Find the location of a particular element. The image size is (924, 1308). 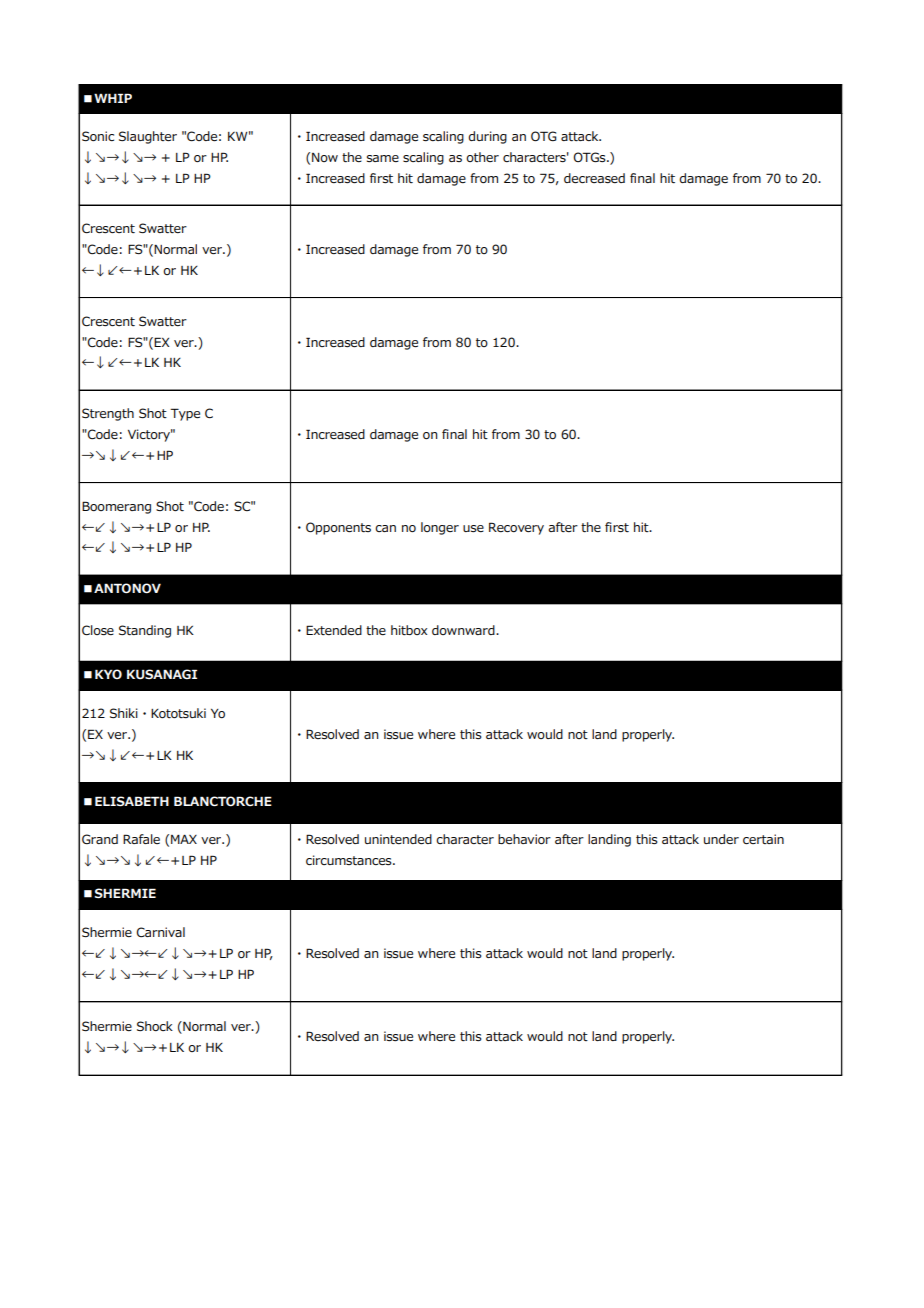

Slaughter is located at coordinates (148, 137).
